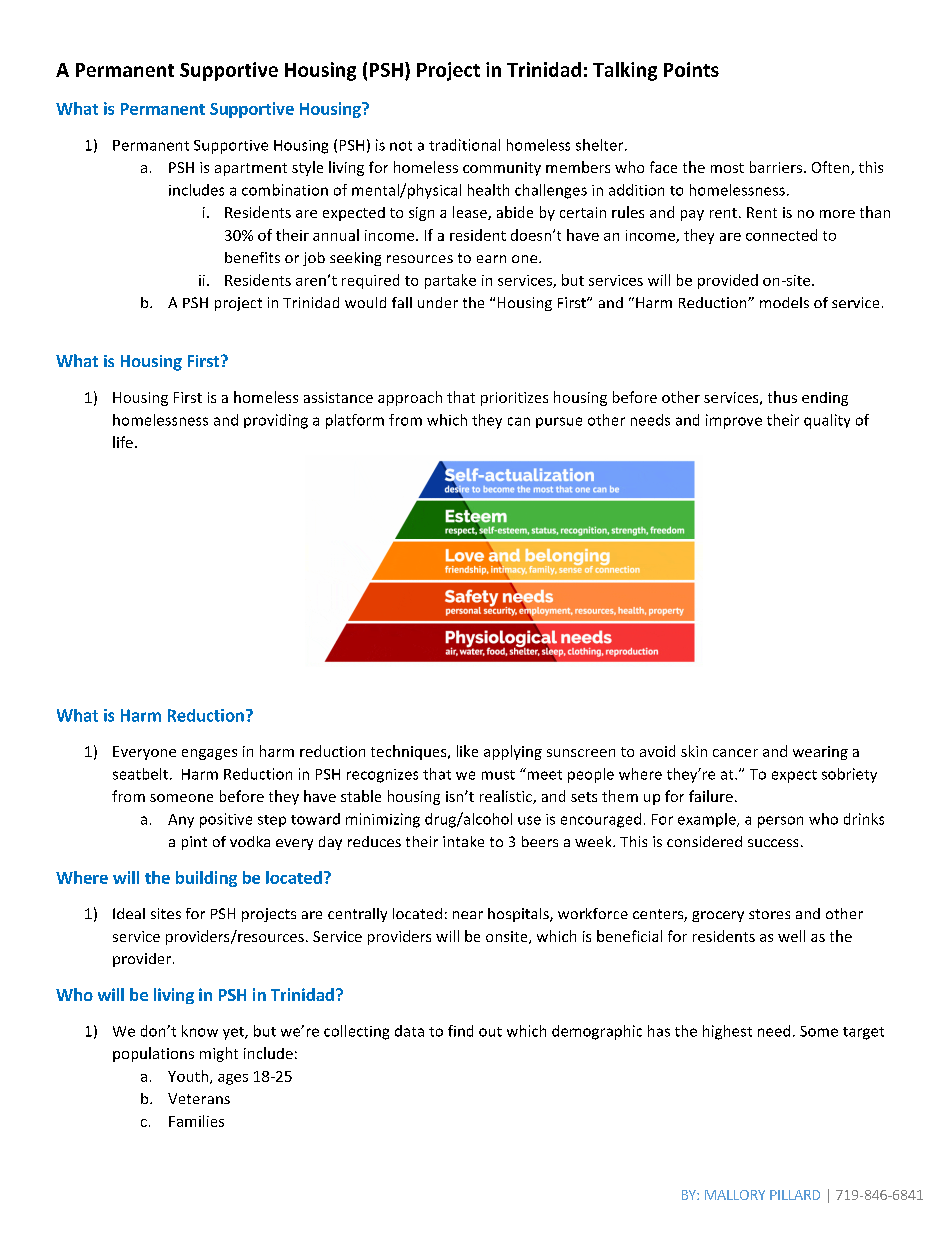  Describe the element at coordinates (827, 421) in the page. I see `quality` at that location.
